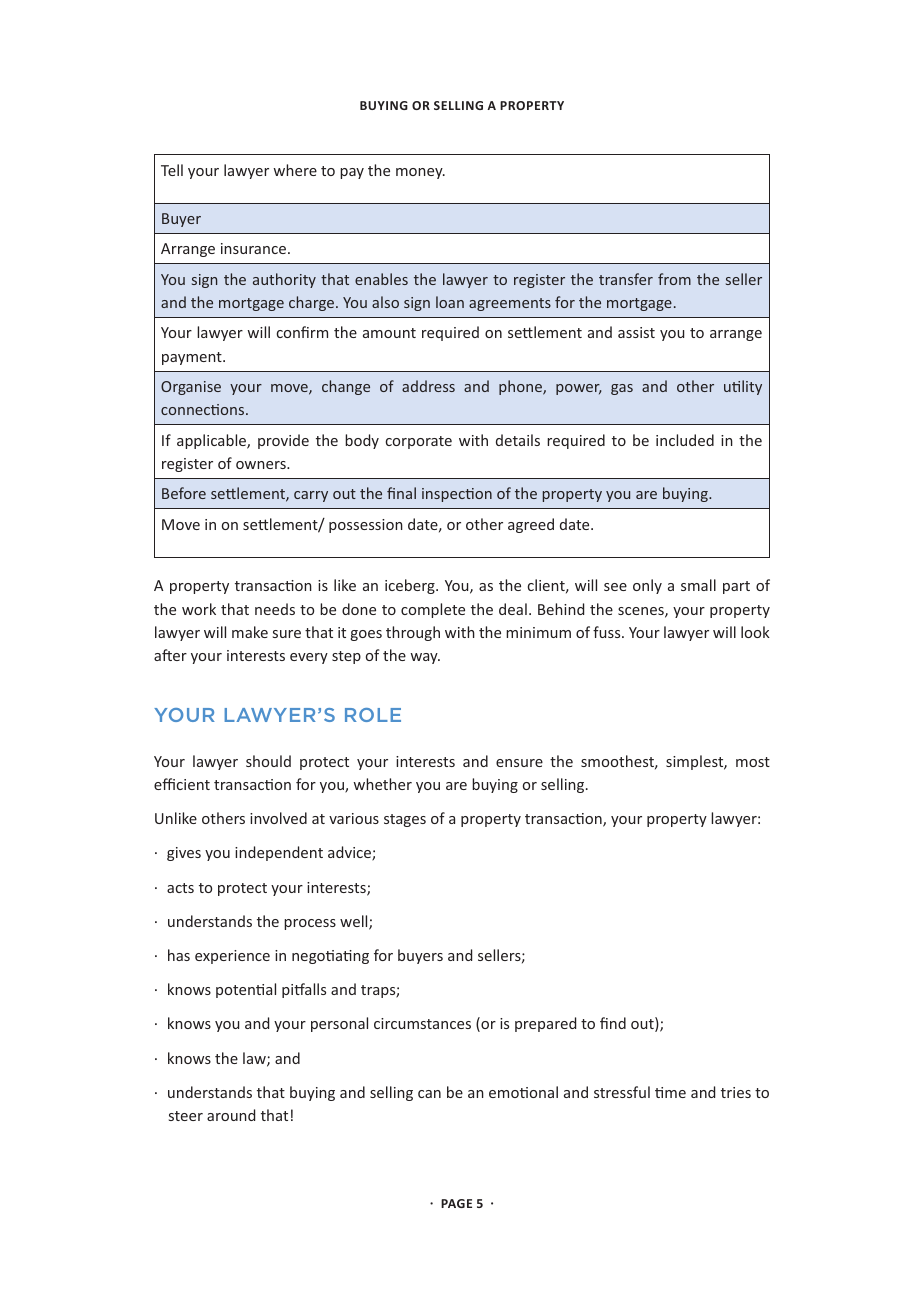  I want to click on PAGE, so click(456, 1203).
